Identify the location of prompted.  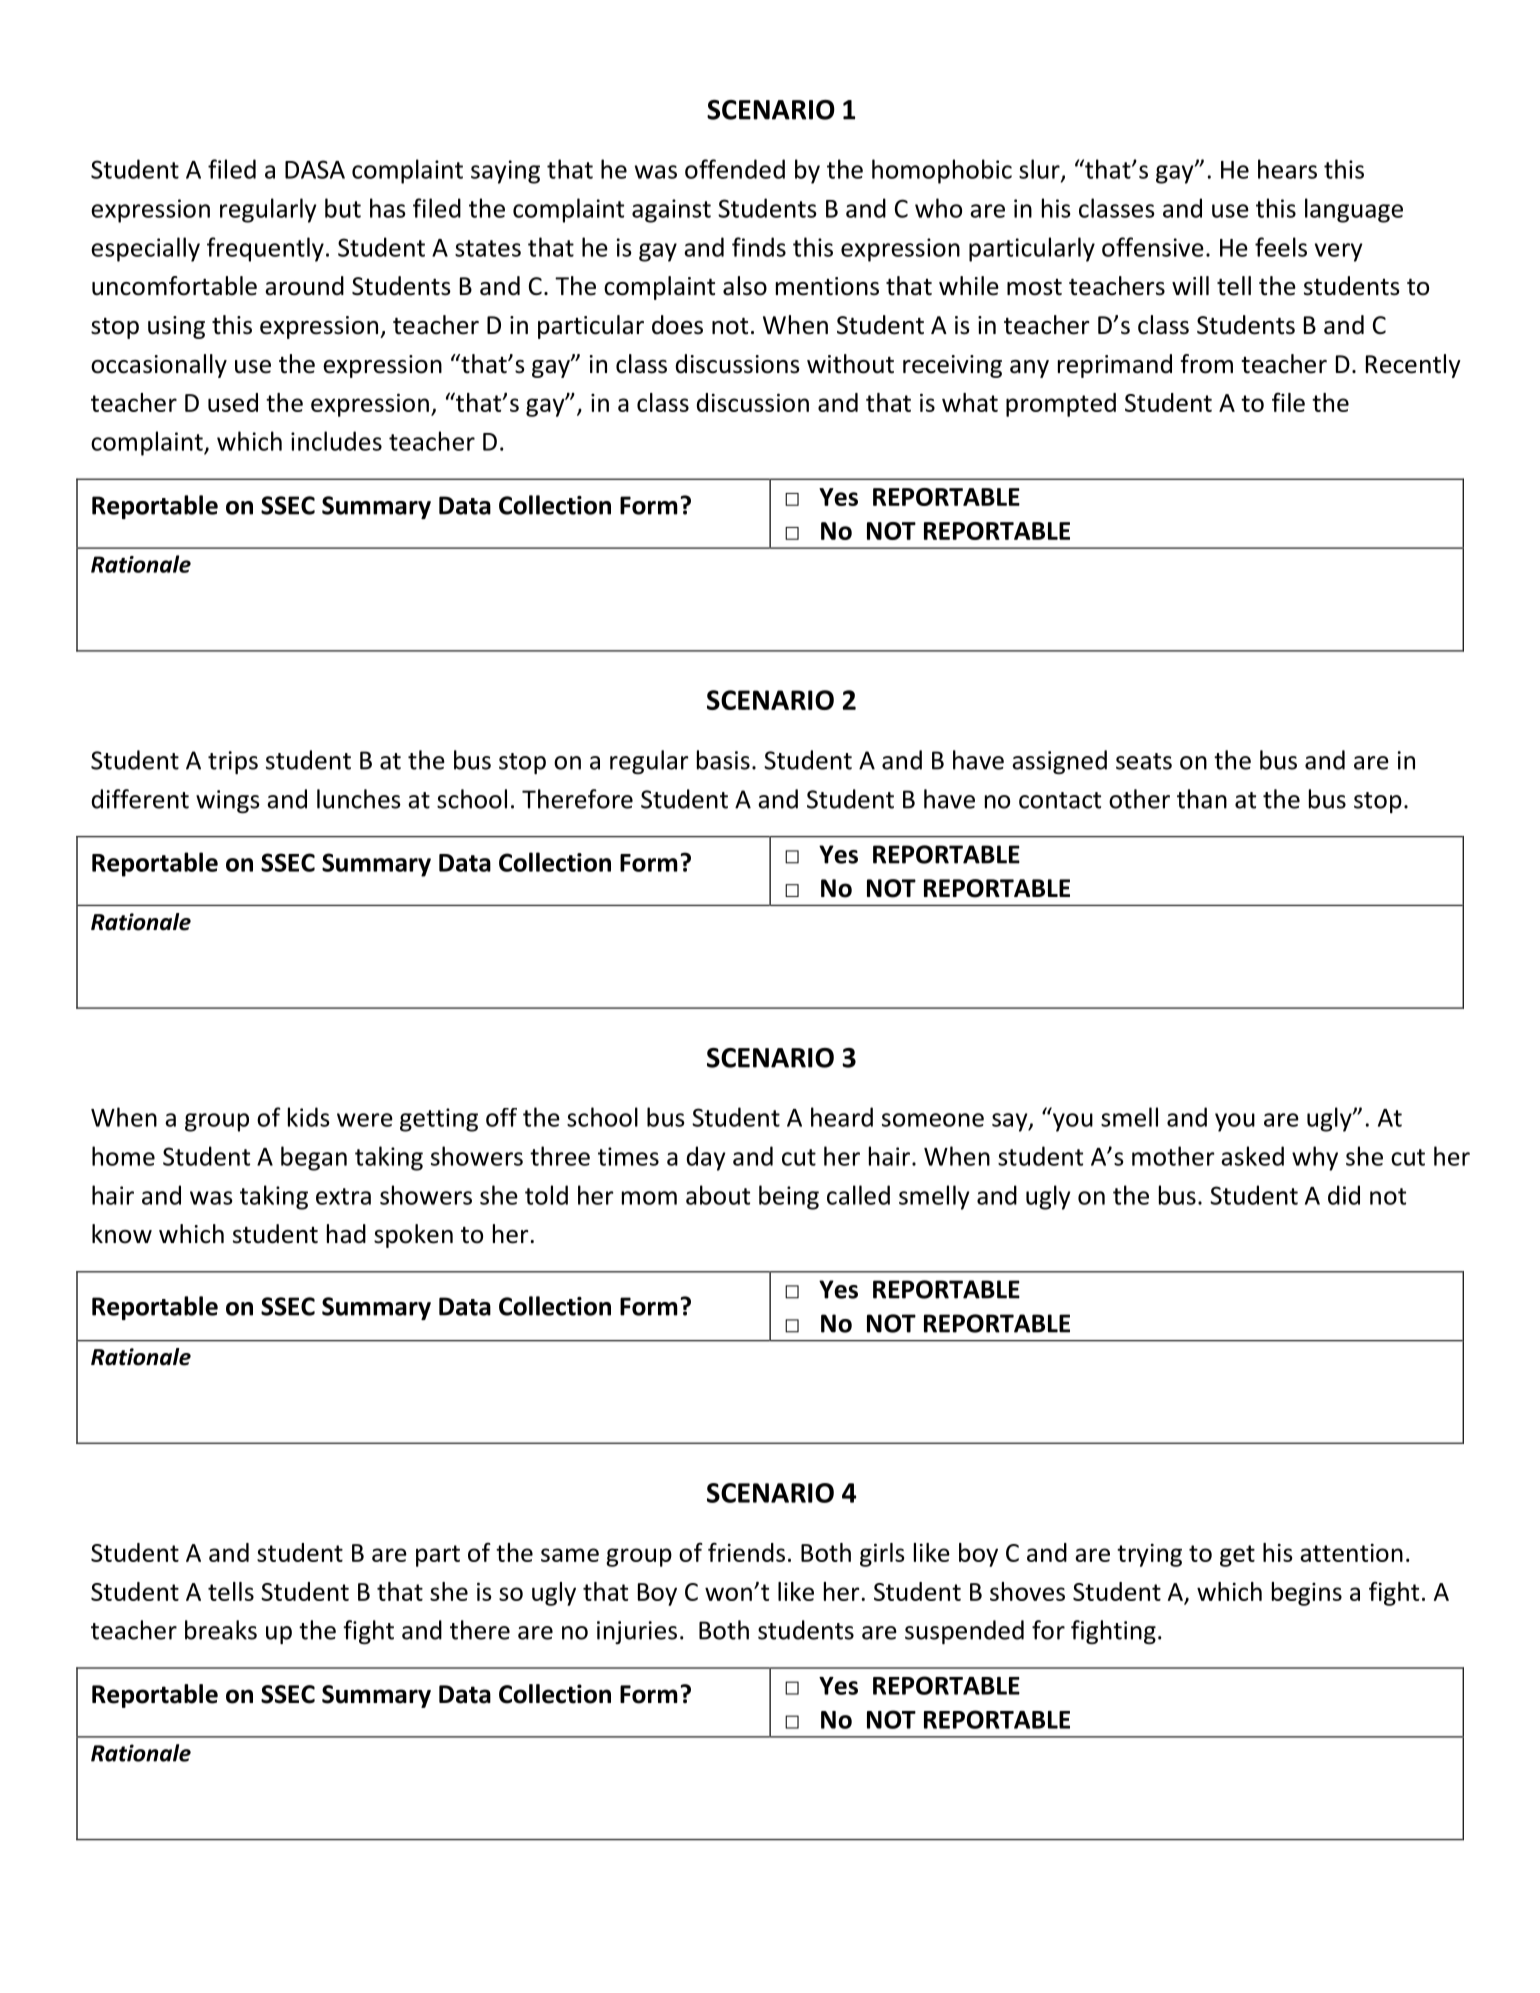
(1061, 405).
